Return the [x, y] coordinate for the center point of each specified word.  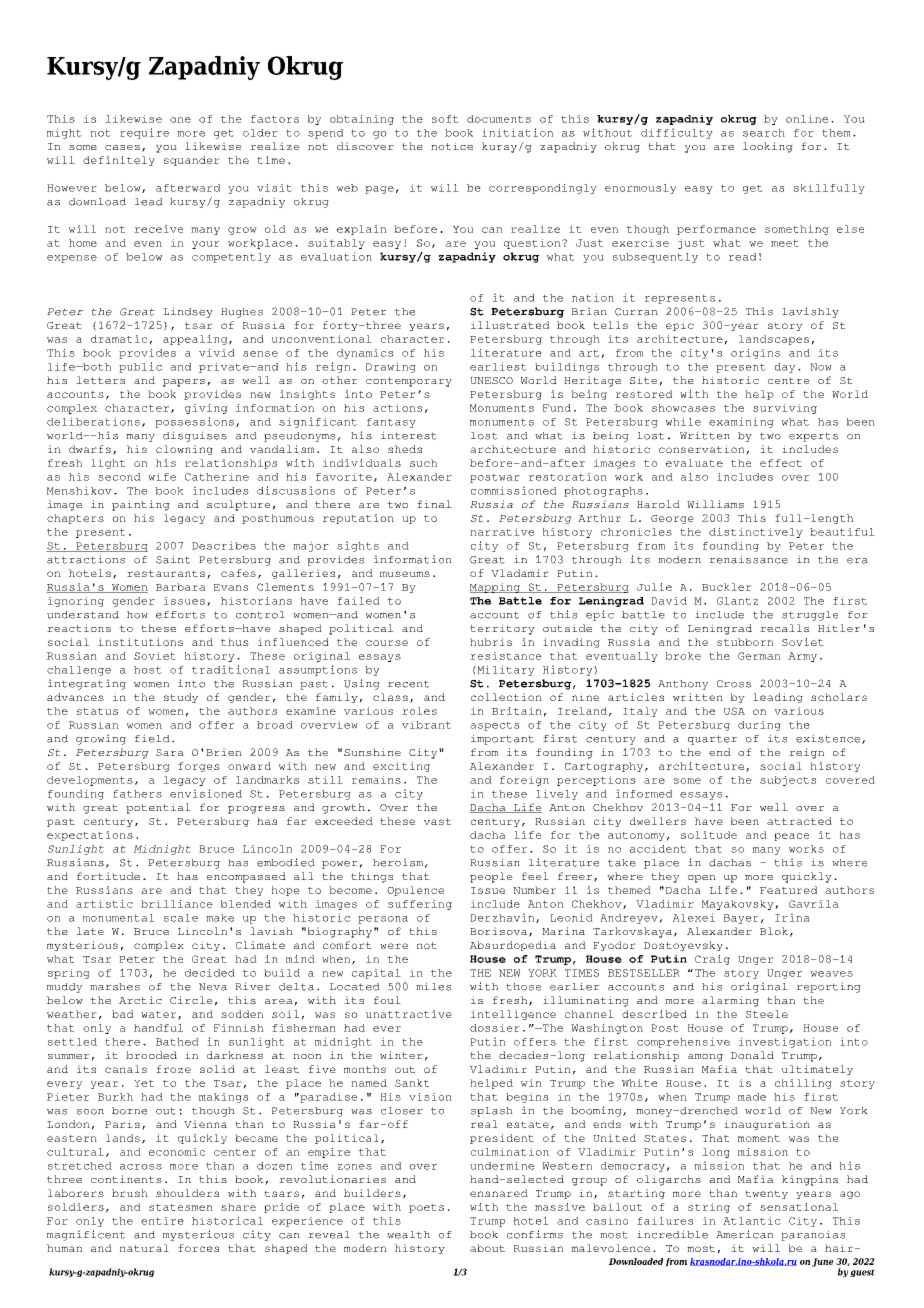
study [181, 698]
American [744, 1234]
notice [452, 146]
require [144, 133]
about [487, 1248]
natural [144, 1248]
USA [734, 711]
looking [768, 147]
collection [506, 697]
